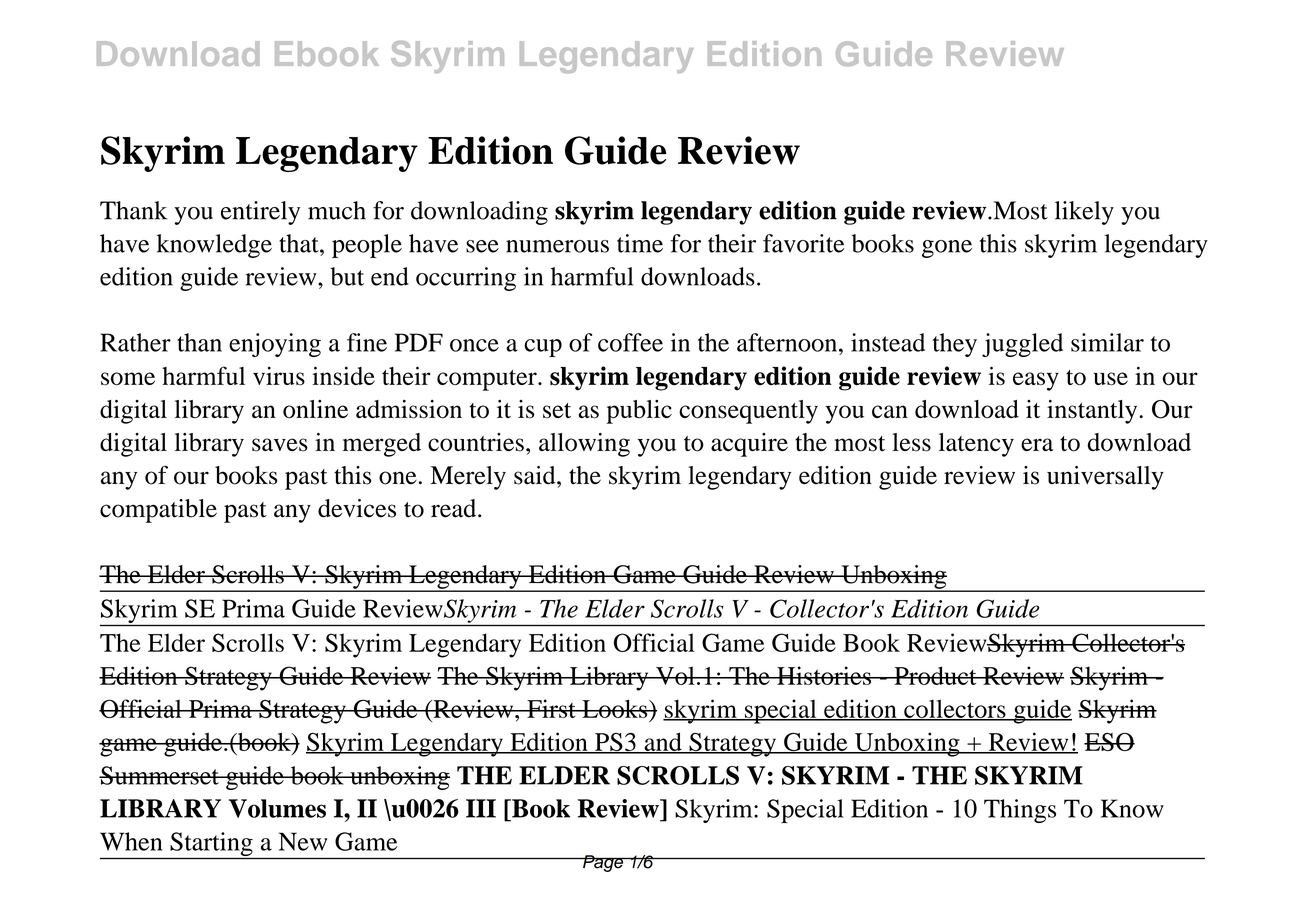 This image has width=1311, height=924. What do you see at coordinates (260, 213) in the image?
I see `entirely` at bounding box center [260, 213].
